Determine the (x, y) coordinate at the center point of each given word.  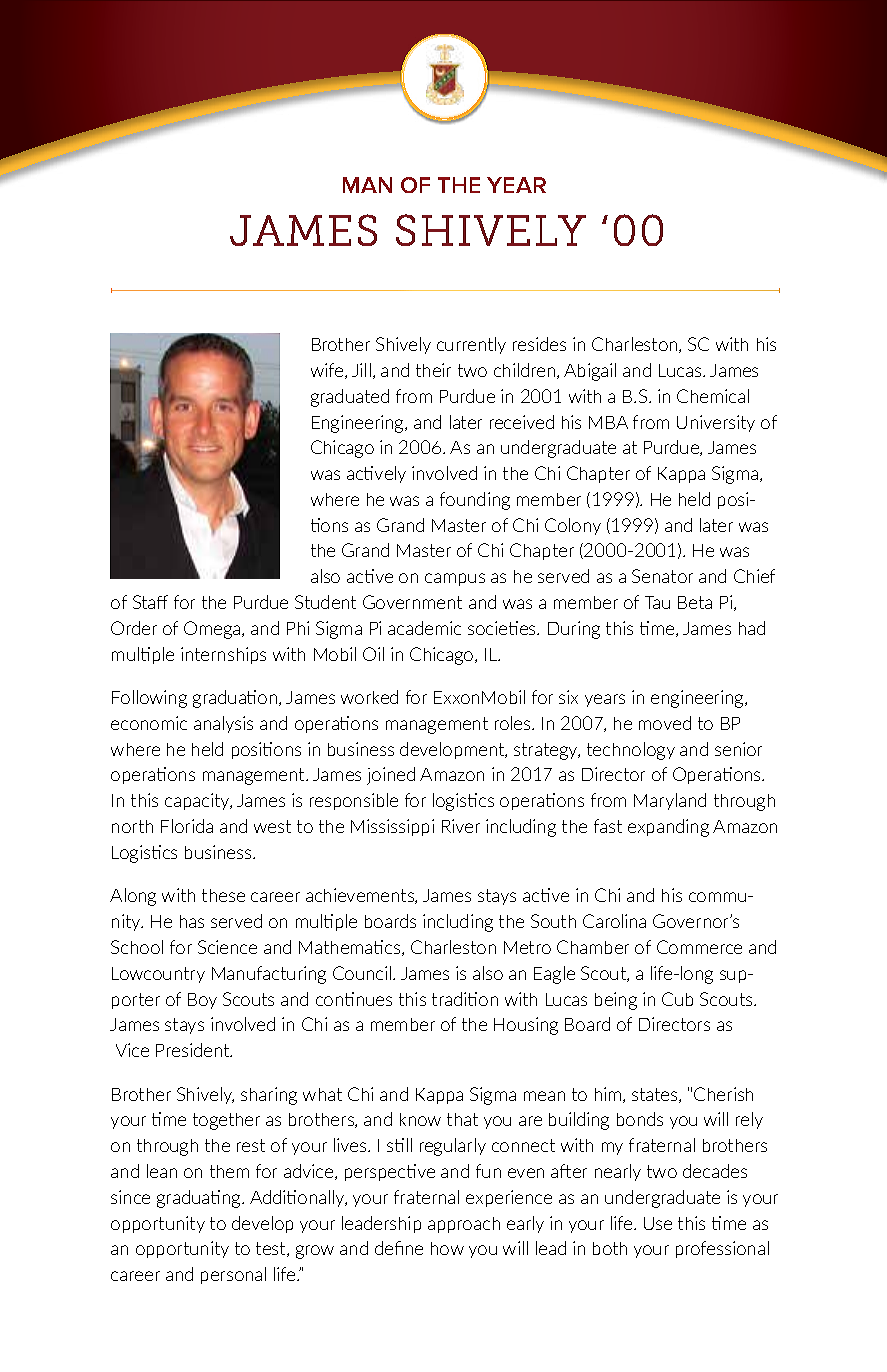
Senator (662, 576)
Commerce (699, 947)
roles (514, 723)
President (194, 1050)
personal (233, 1275)
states (656, 1095)
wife (328, 371)
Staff (150, 602)
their (433, 370)
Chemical (713, 396)
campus (455, 579)
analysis (223, 724)
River (461, 826)
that (462, 1119)
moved (665, 723)
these (223, 895)
